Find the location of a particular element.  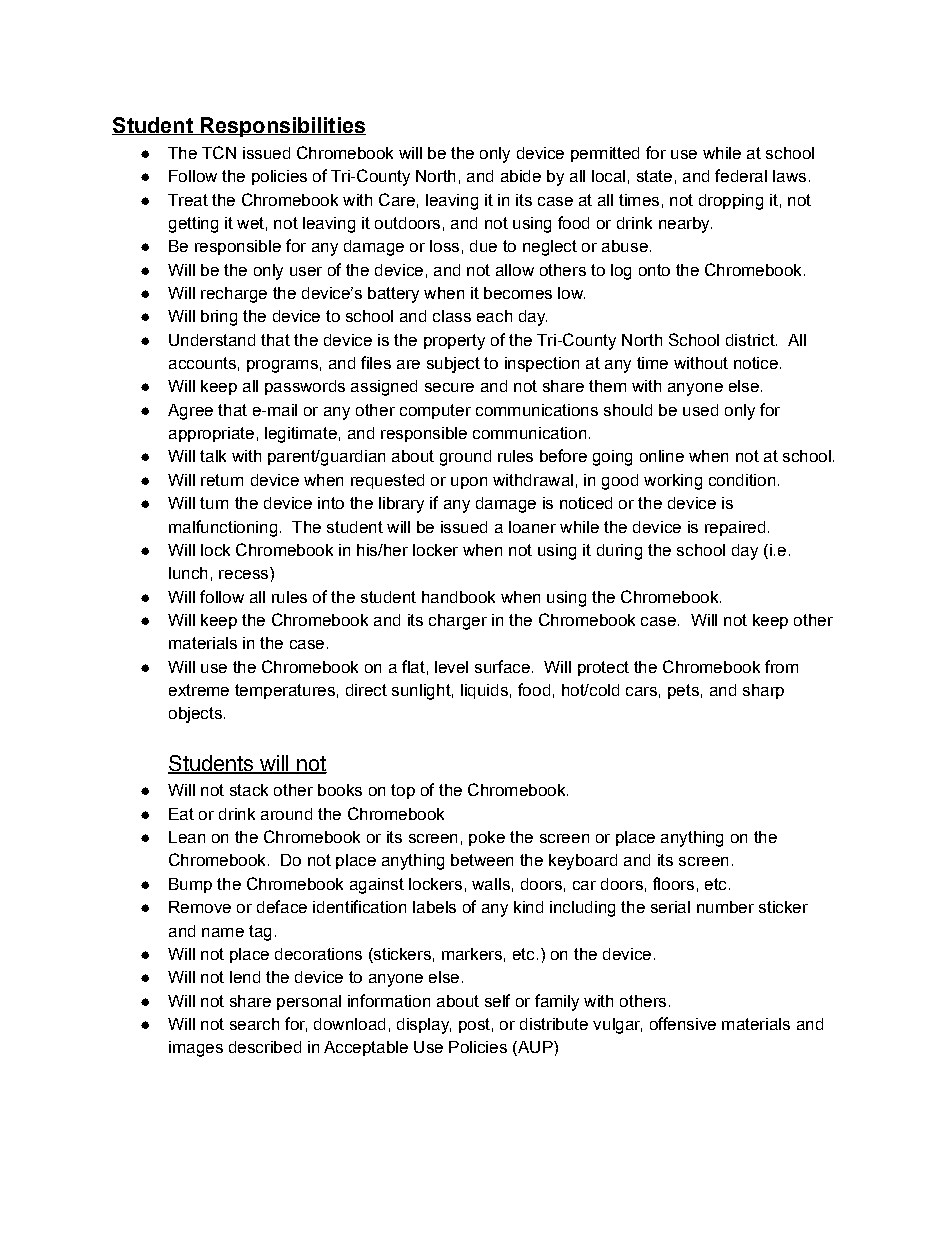

liquids is located at coordinates (484, 691).
